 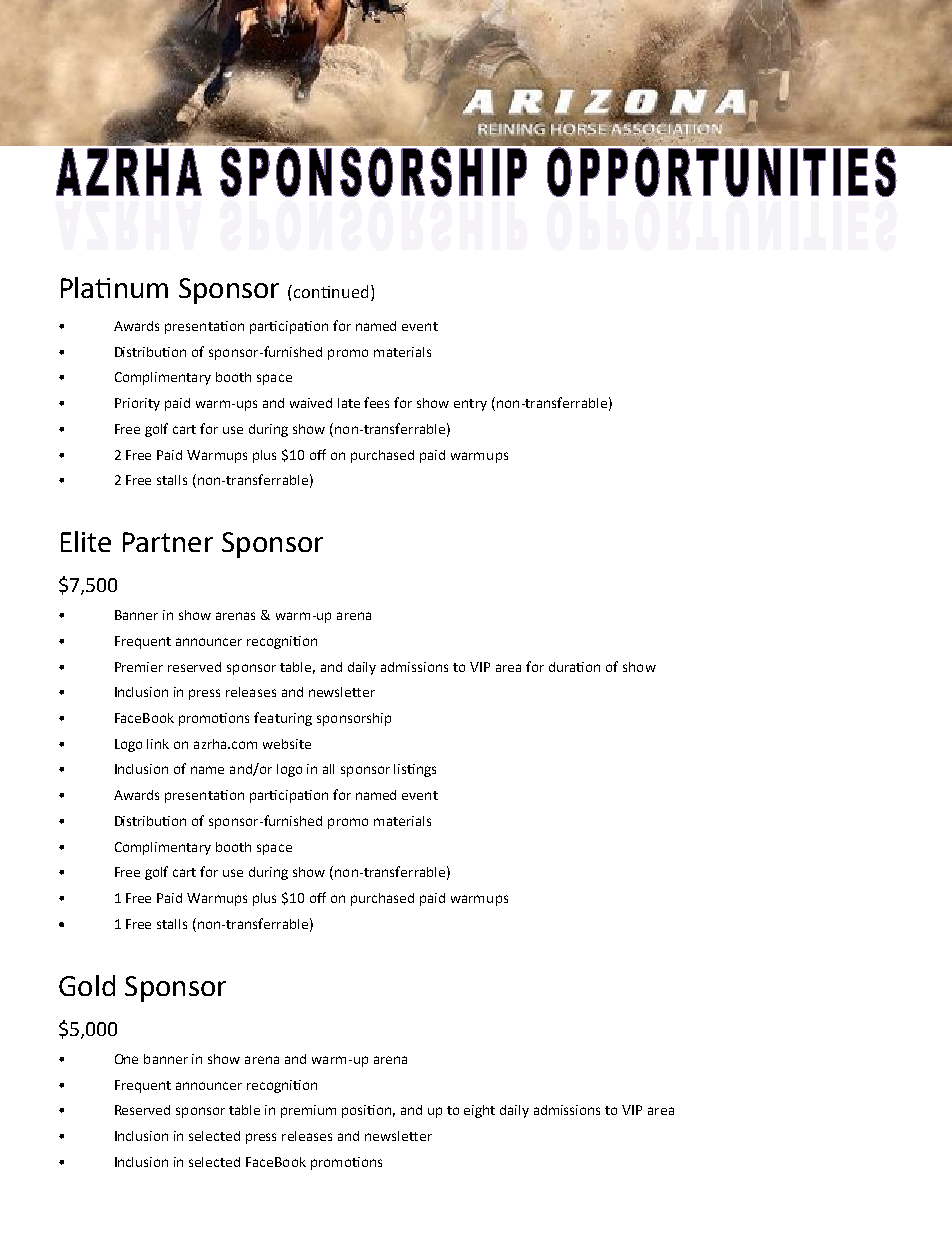 I want to click on Platinum, so click(x=114, y=287).
